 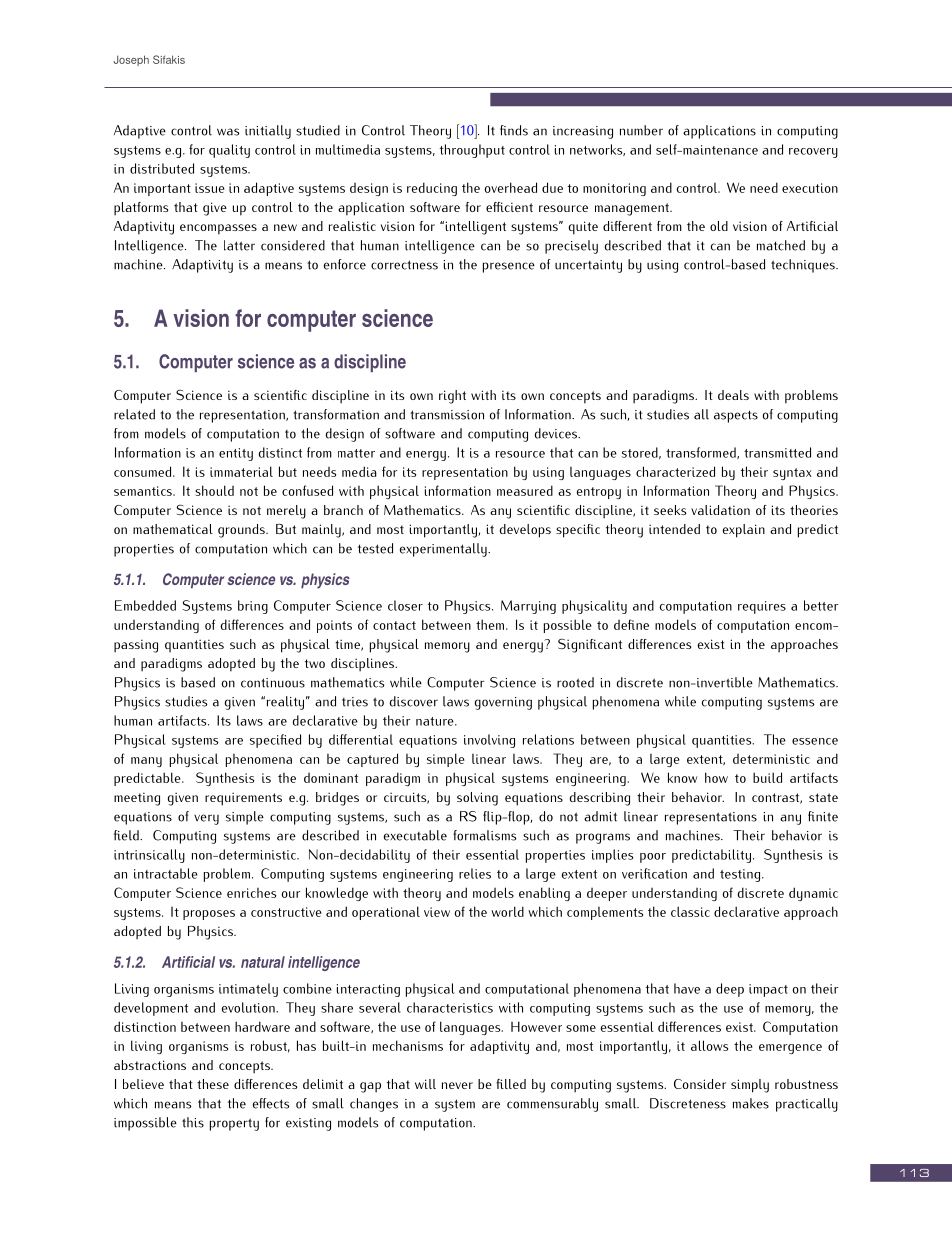 What do you see at coordinates (253, 607) in the page?
I see `bring` at bounding box center [253, 607].
